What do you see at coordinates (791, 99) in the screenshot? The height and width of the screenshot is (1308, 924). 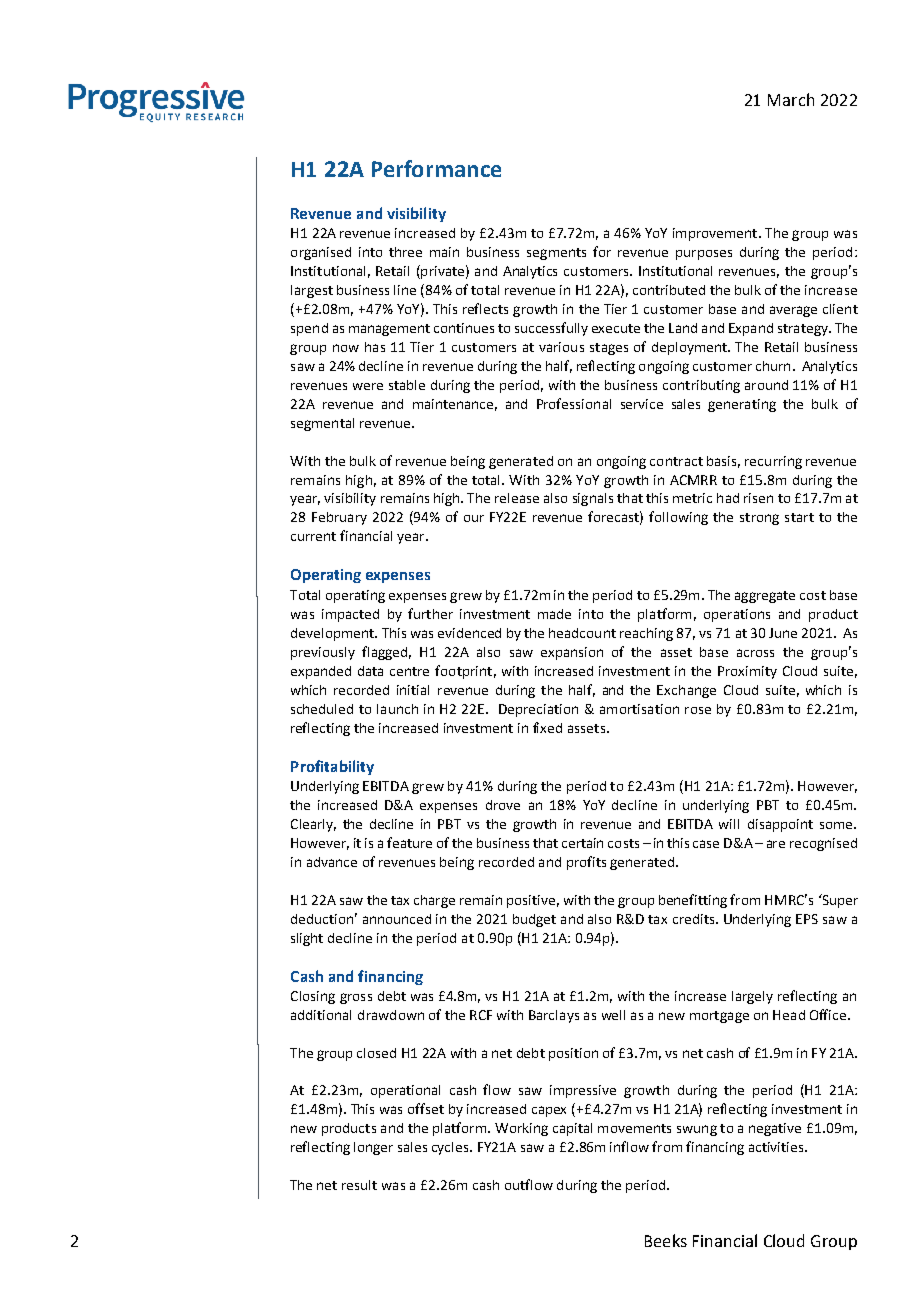 I see `March` at bounding box center [791, 99].
